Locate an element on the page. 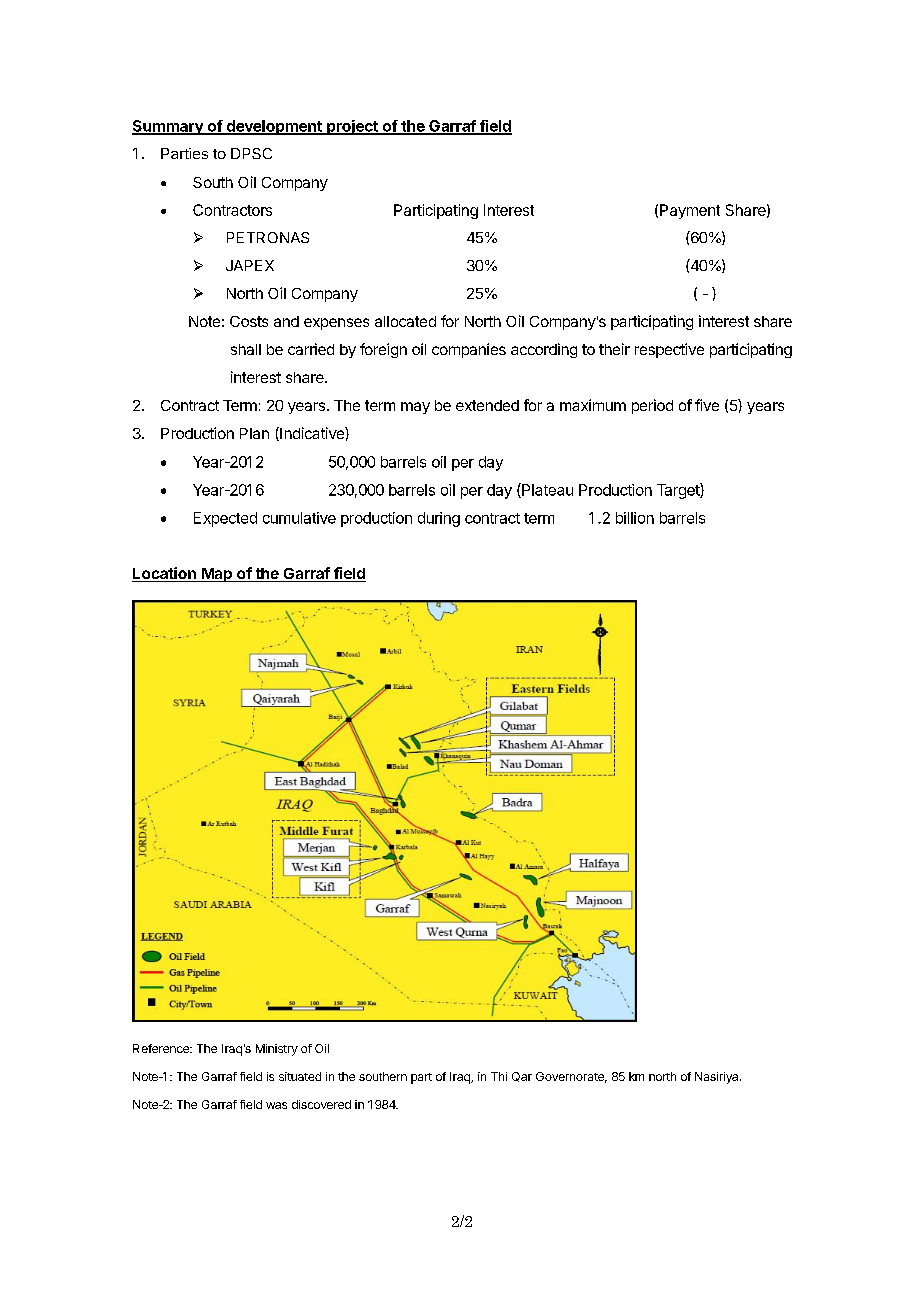 The height and width of the document is (1308, 924). project is located at coordinates (352, 127).
